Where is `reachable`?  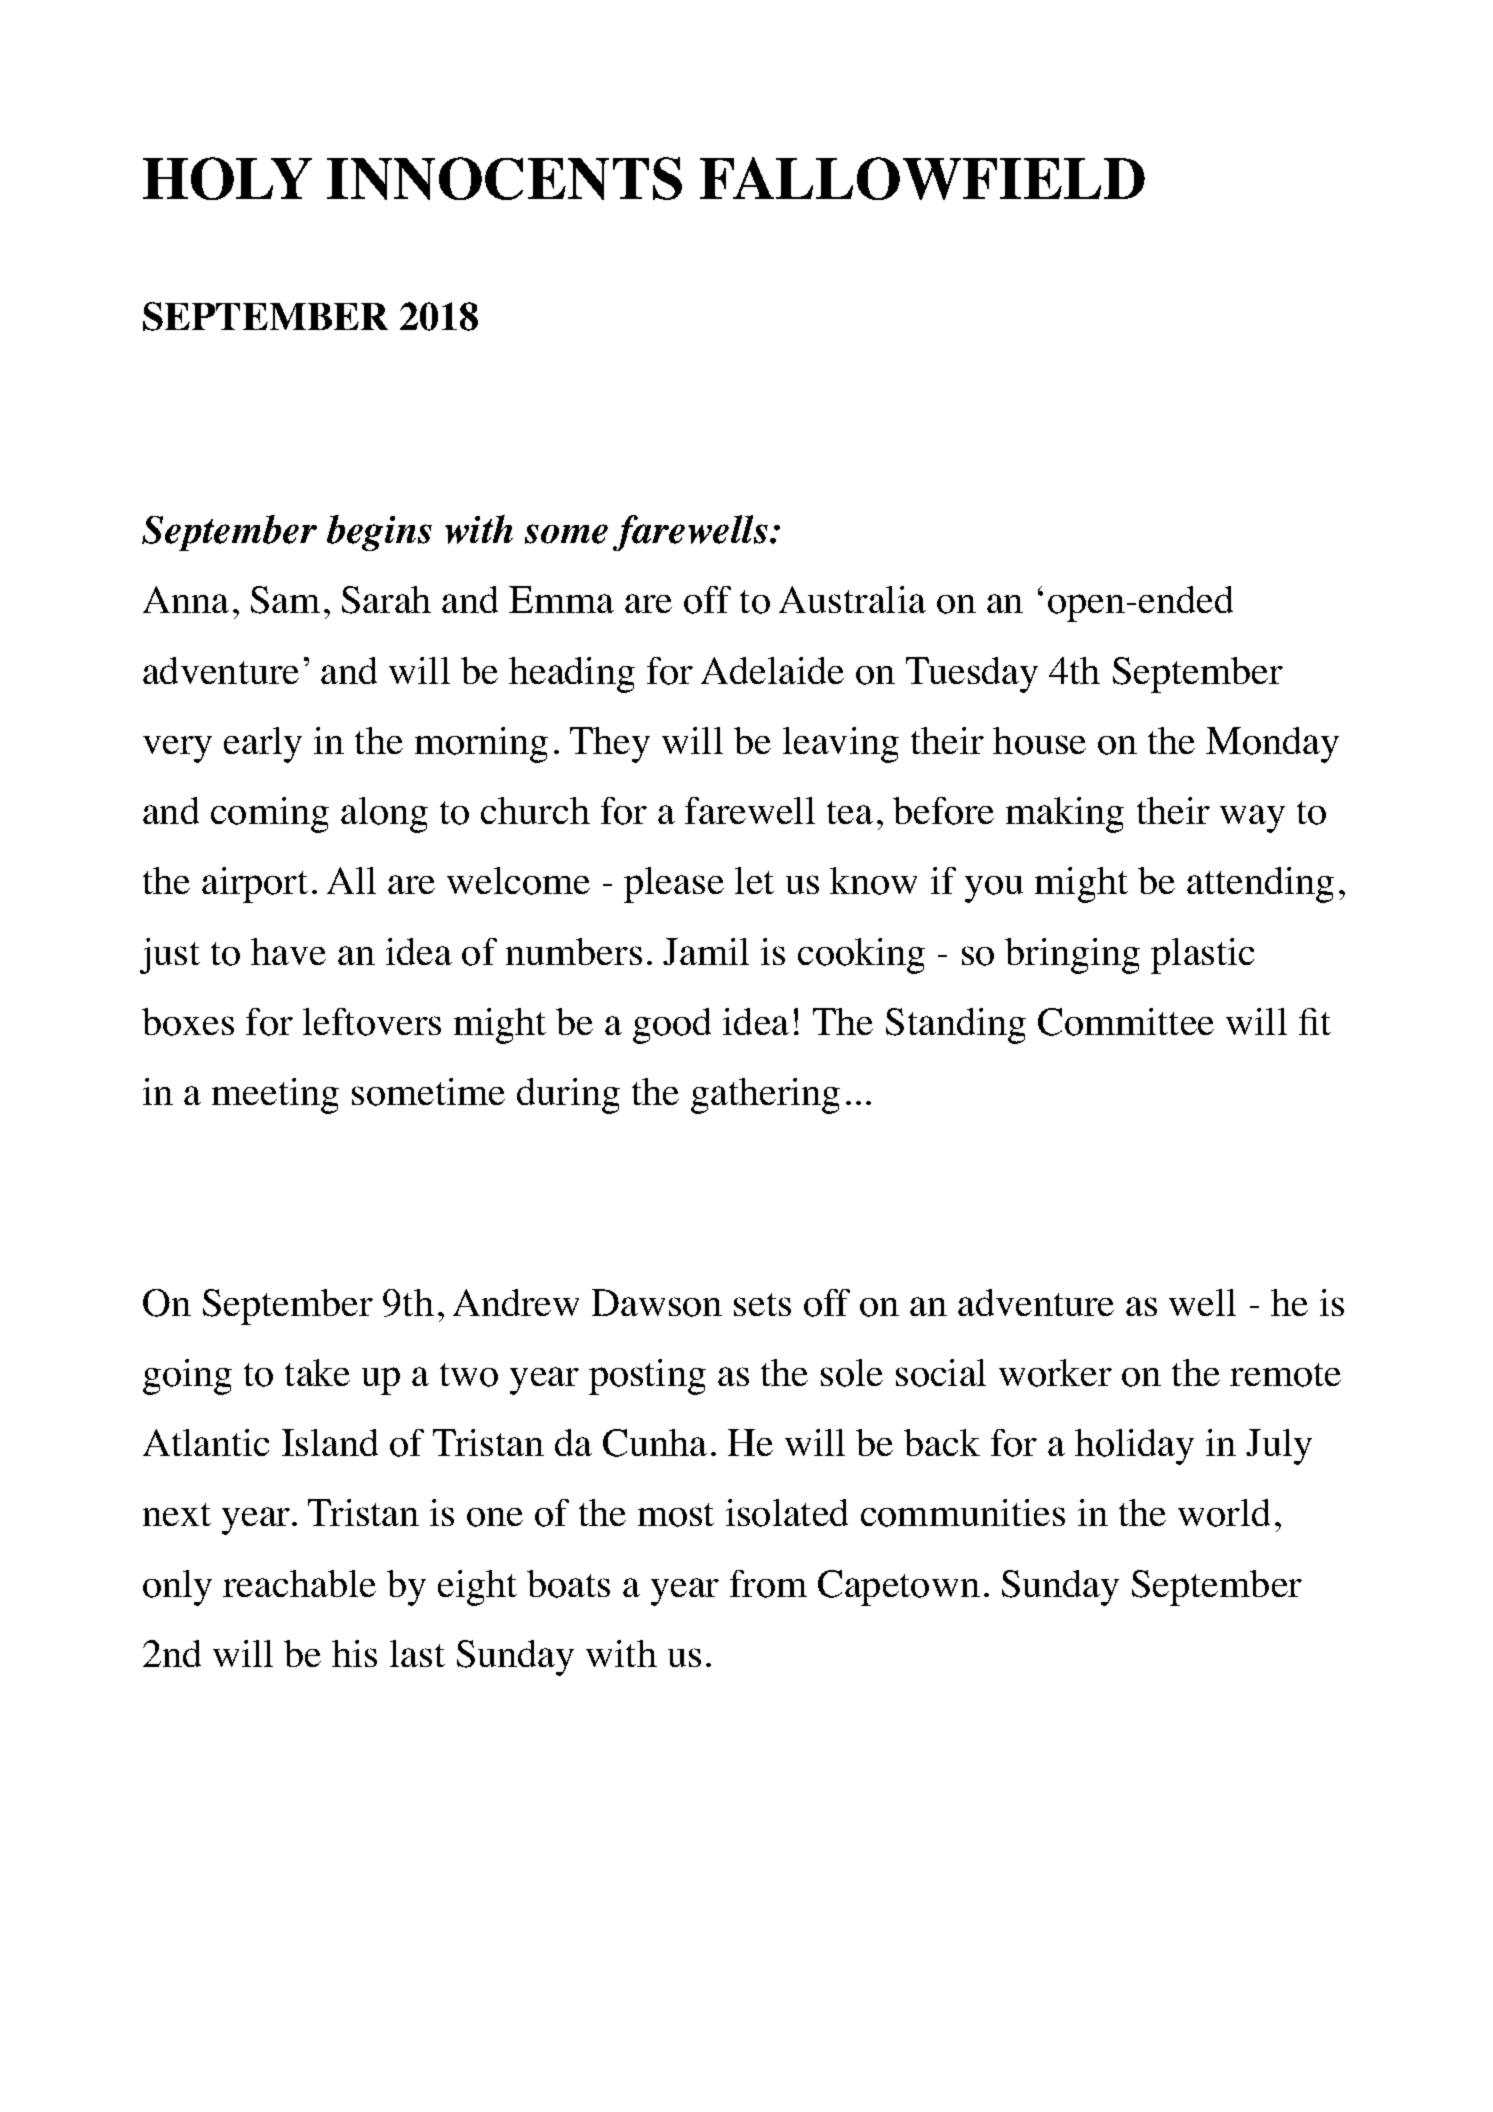
reachable is located at coordinates (299, 1583).
